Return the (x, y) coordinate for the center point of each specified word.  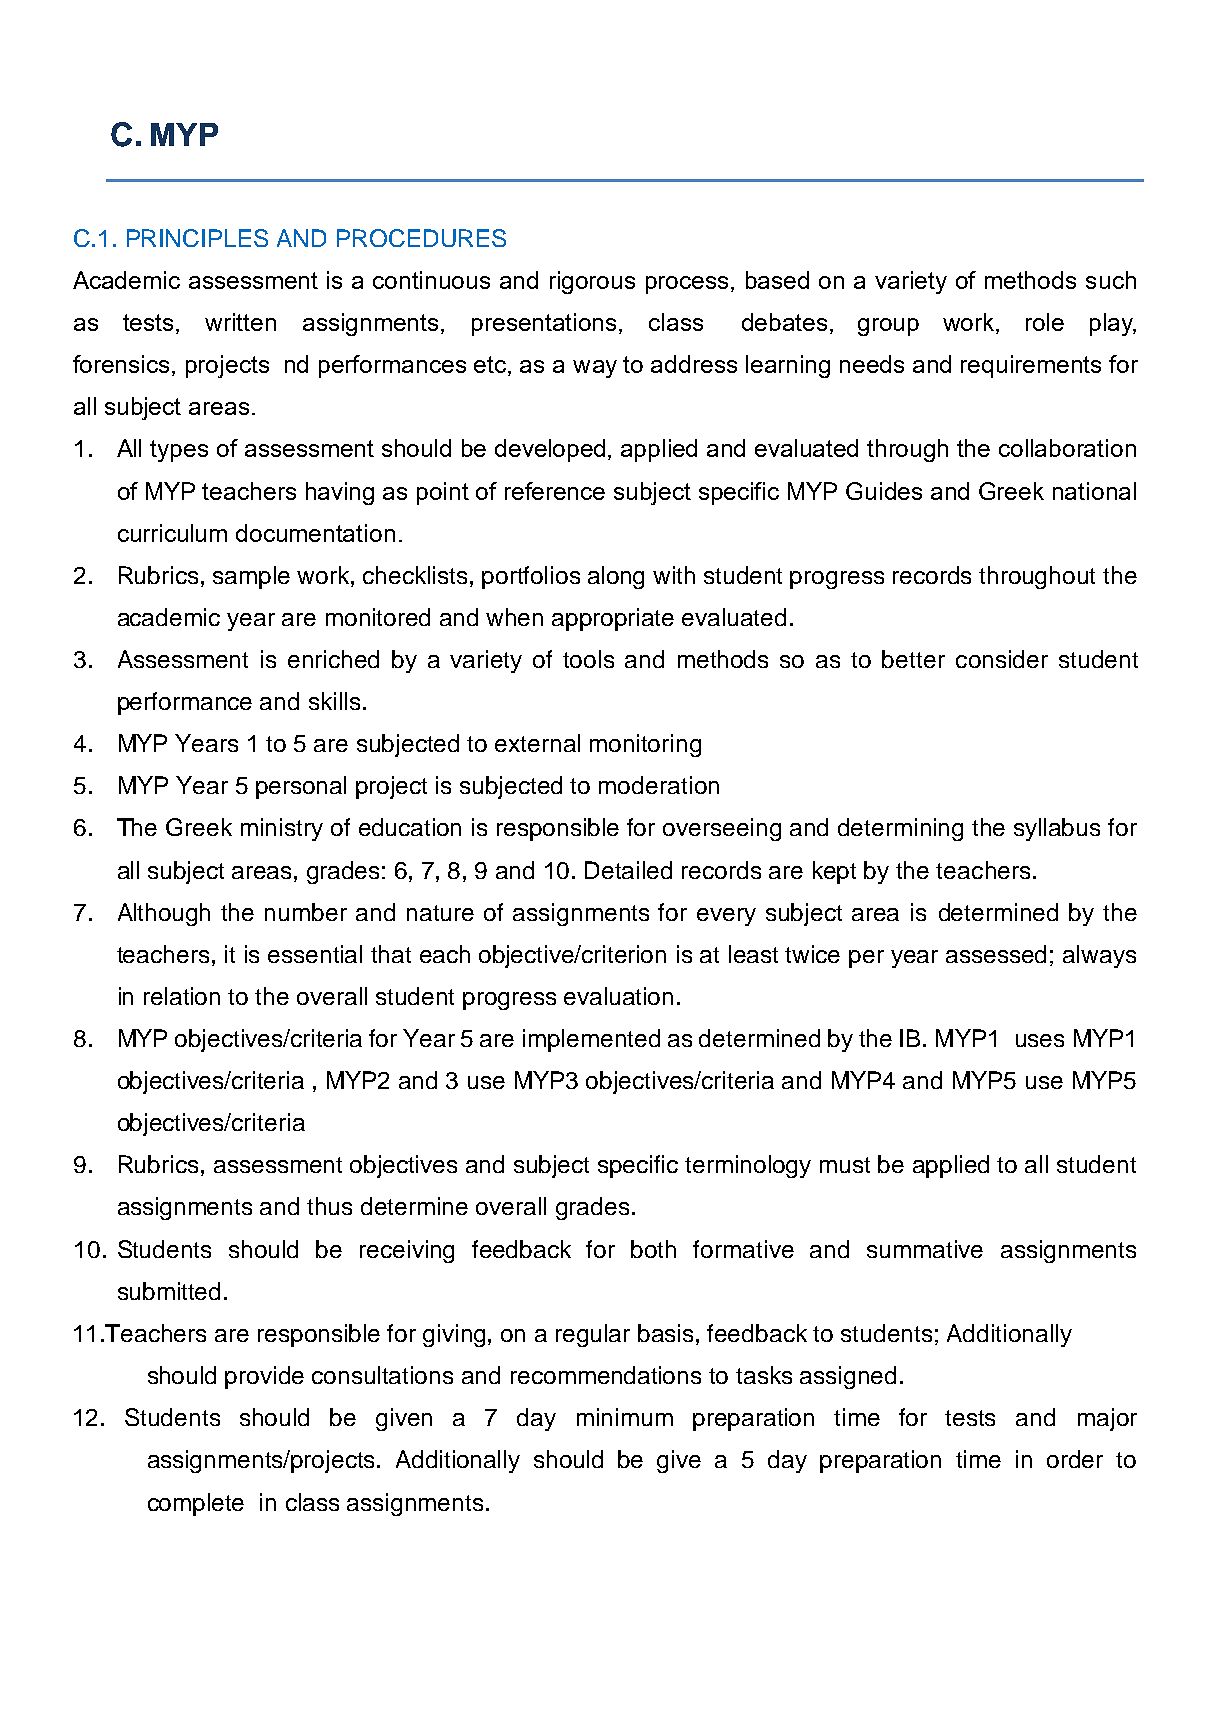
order (1075, 1459)
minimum (625, 1417)
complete (196, 1504)
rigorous (592, 282)
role (1045, 322)
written (240, 322)
